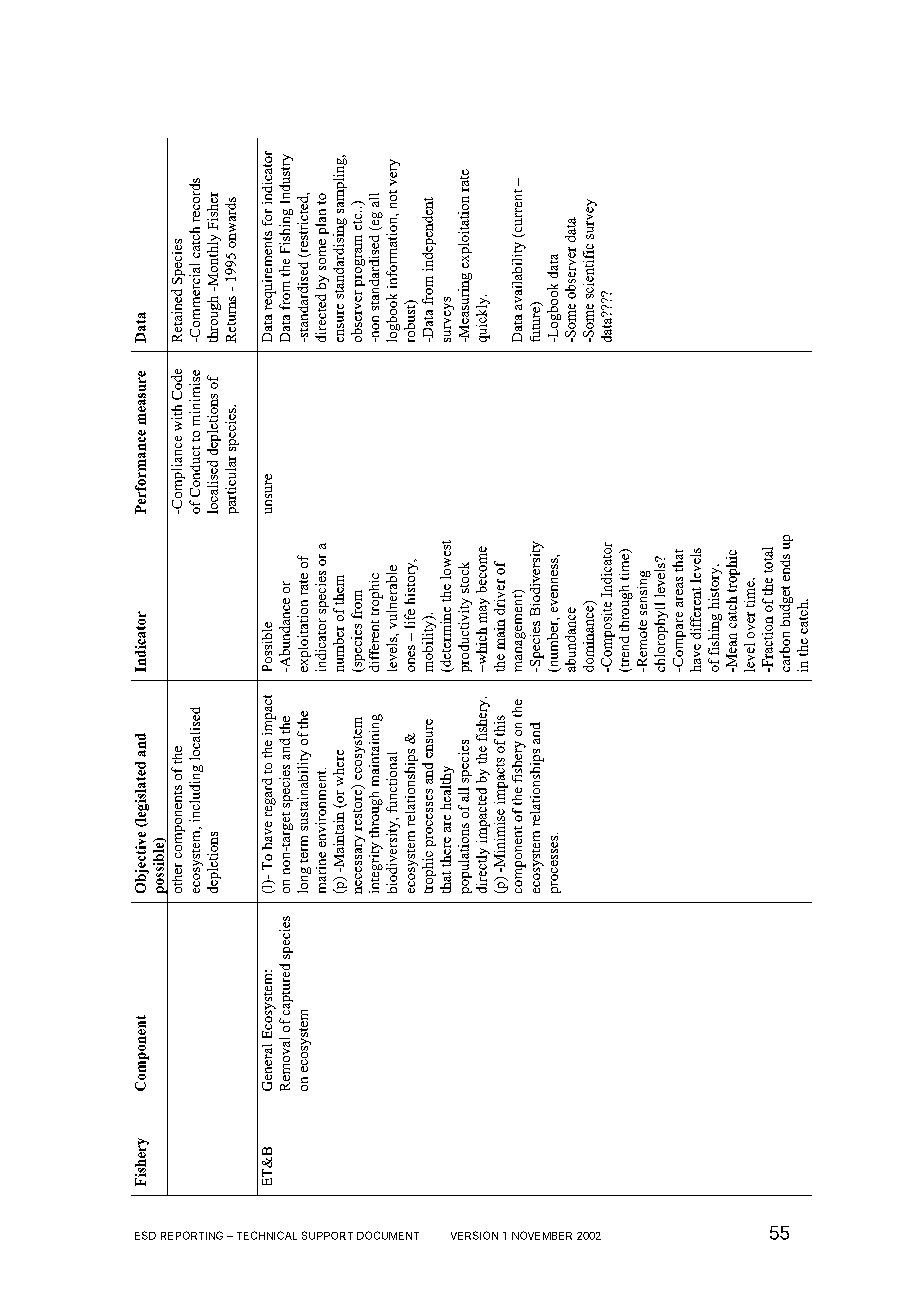 The image size is (924, 1307). I want to click on ESD, so click(145, 1235).
